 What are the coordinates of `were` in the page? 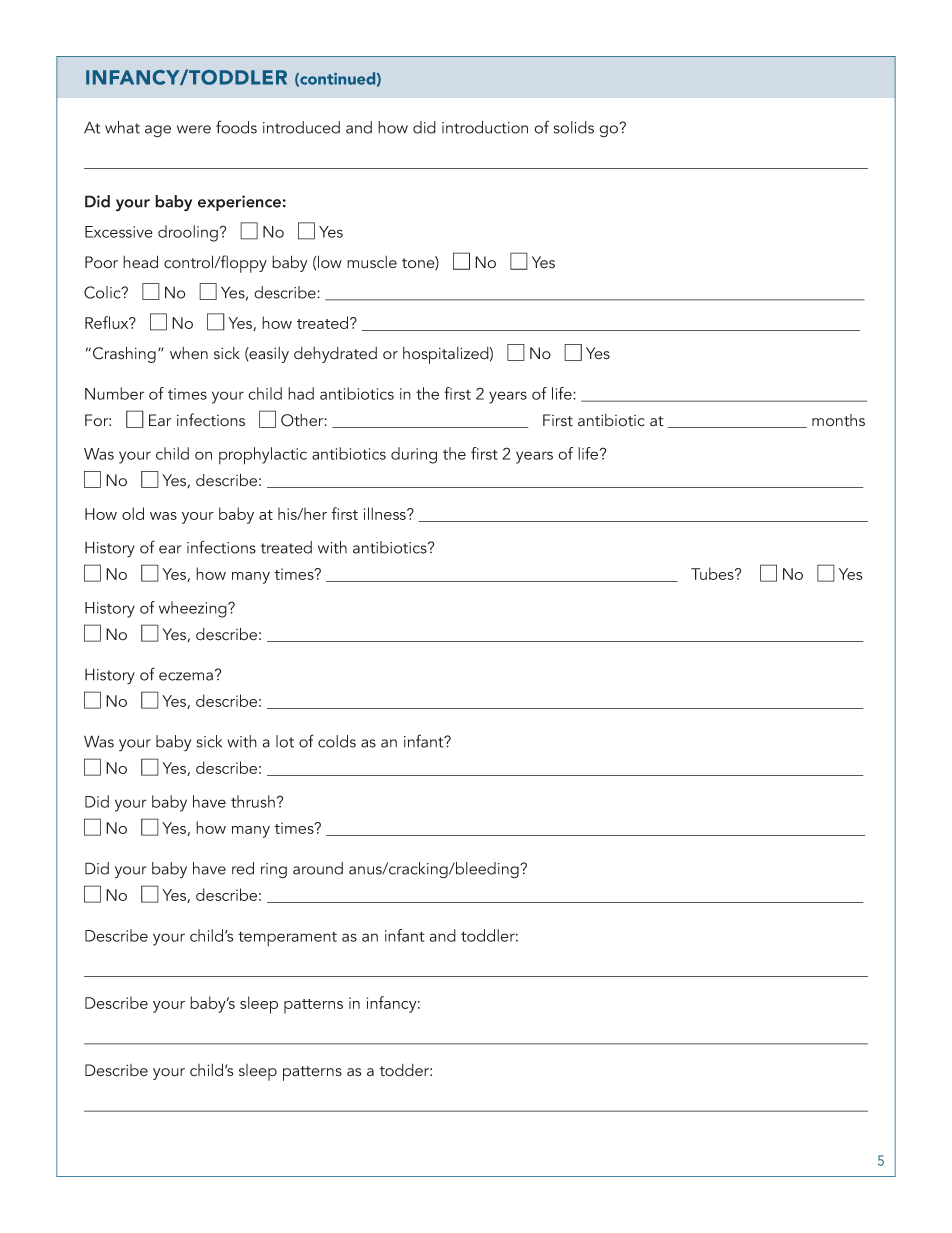 It's located at (194, 129).
